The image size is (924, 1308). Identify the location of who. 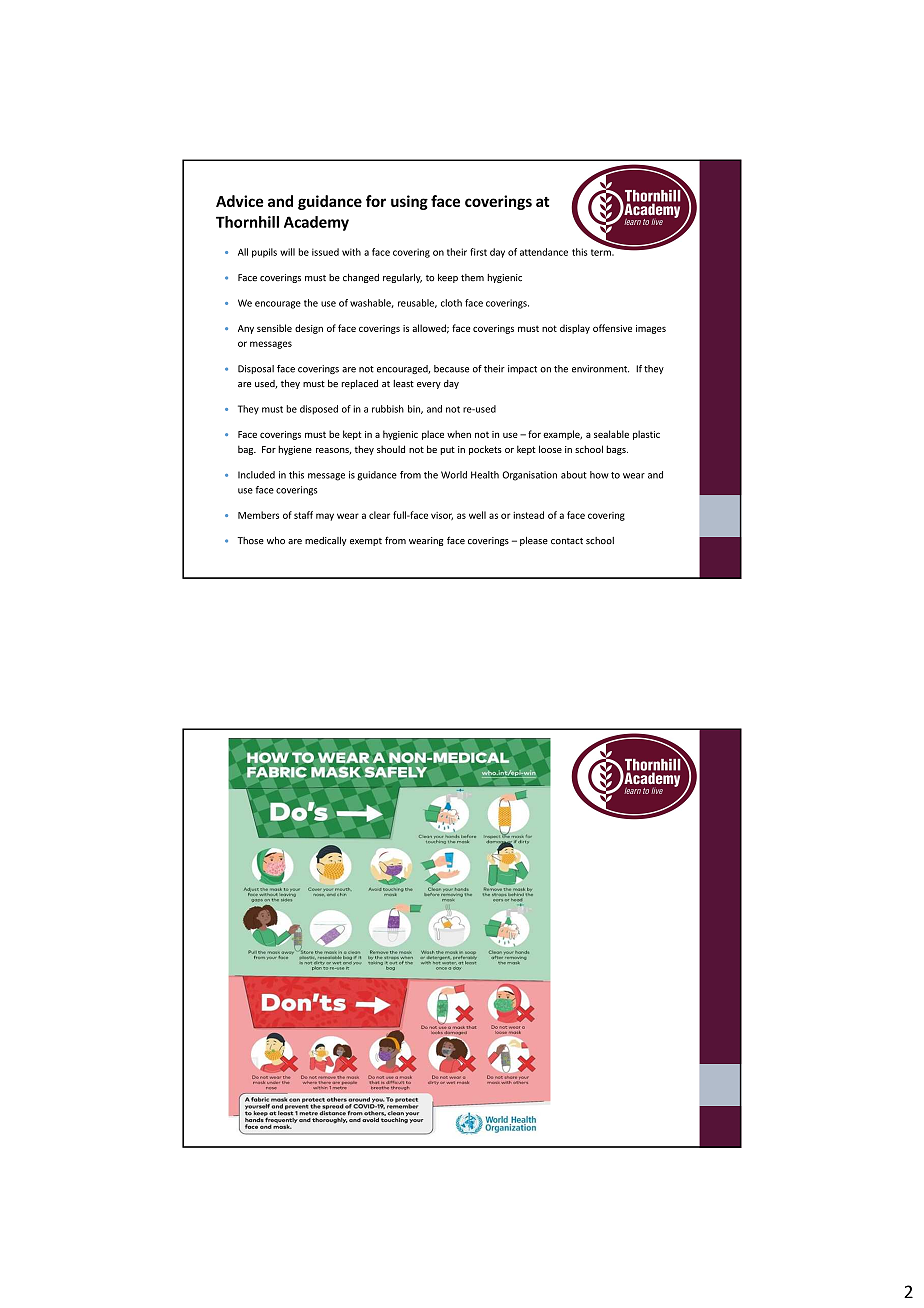
(276, 541).
